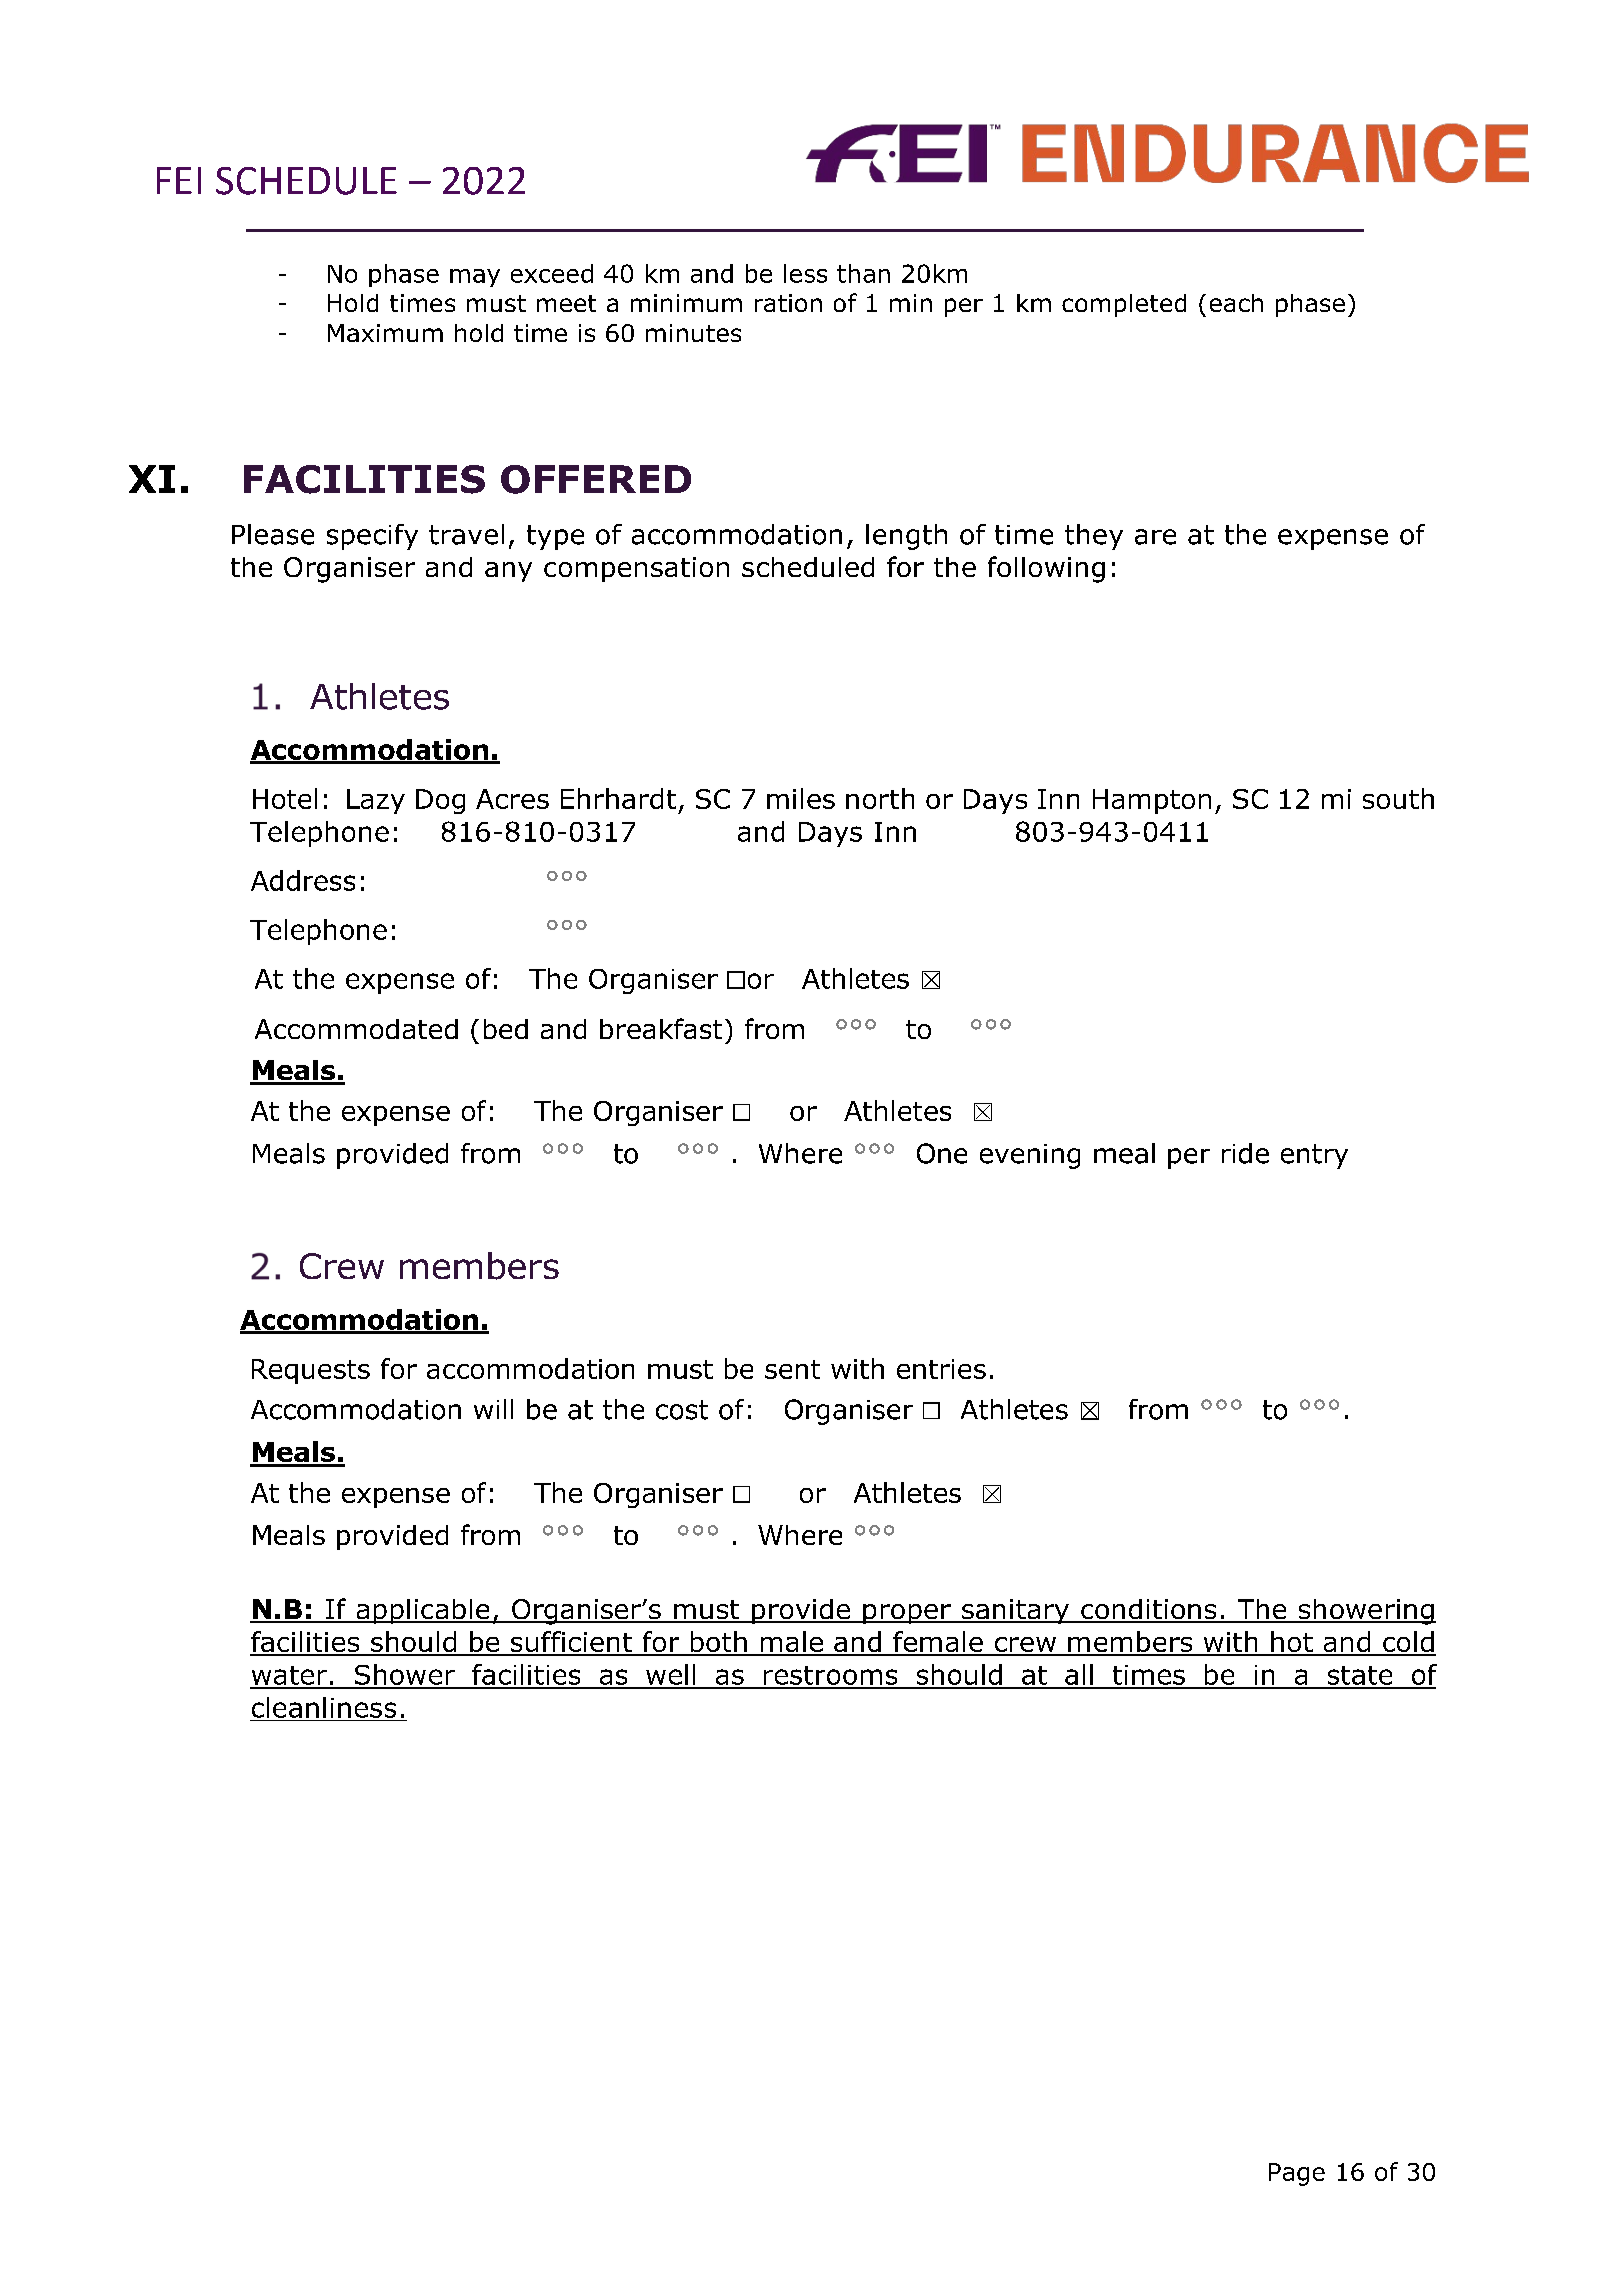  What do you see at coordinates (385, 333) in the screenshot?
I see `Maximum` at bounding box center [385, 333].
